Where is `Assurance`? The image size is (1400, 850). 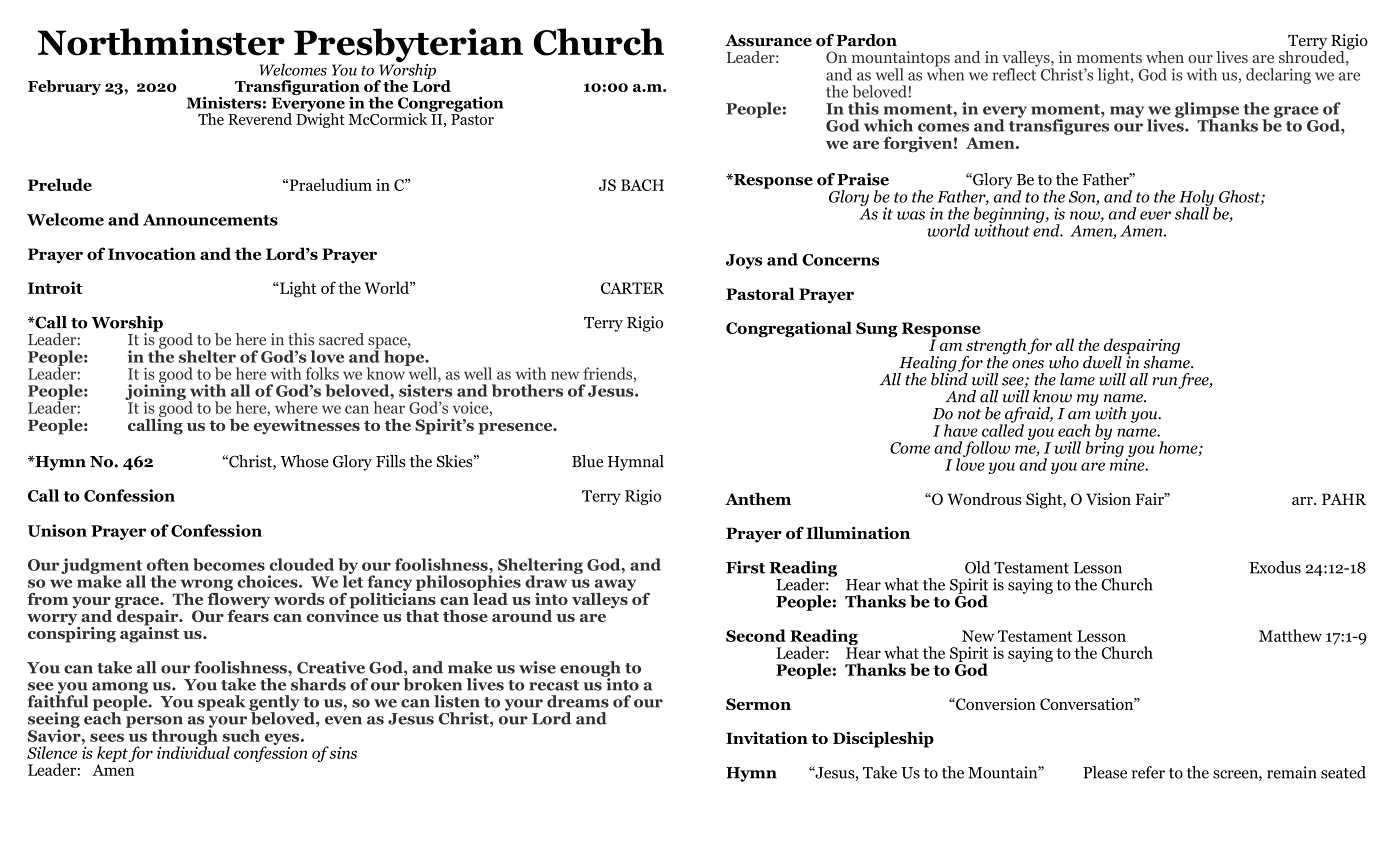
Assurance is located at coordinates (768, 40).
